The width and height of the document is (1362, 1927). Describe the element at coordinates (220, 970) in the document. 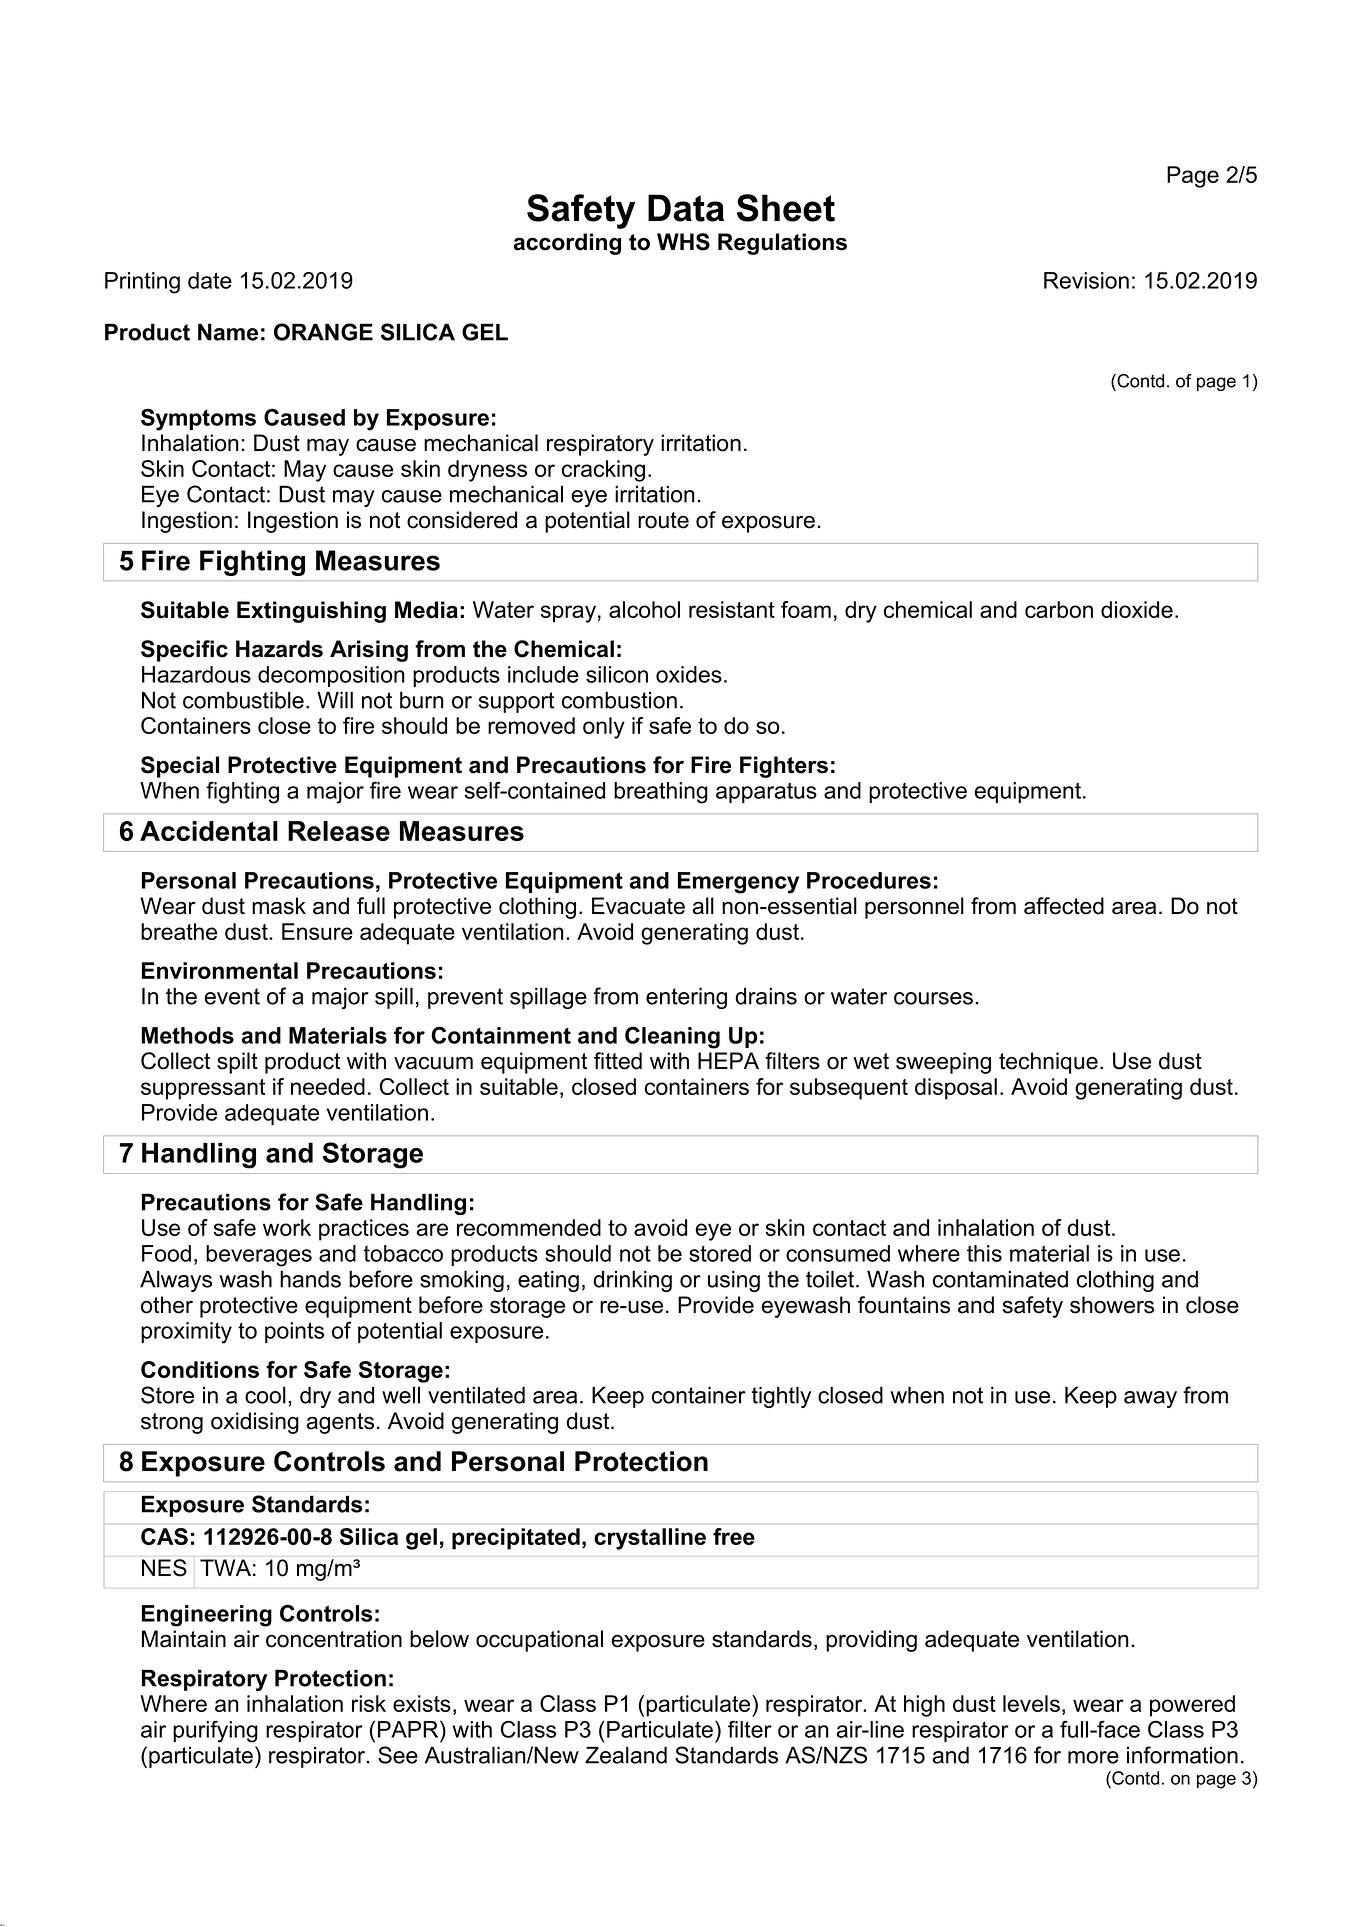

I see `Environmental` at that location.
